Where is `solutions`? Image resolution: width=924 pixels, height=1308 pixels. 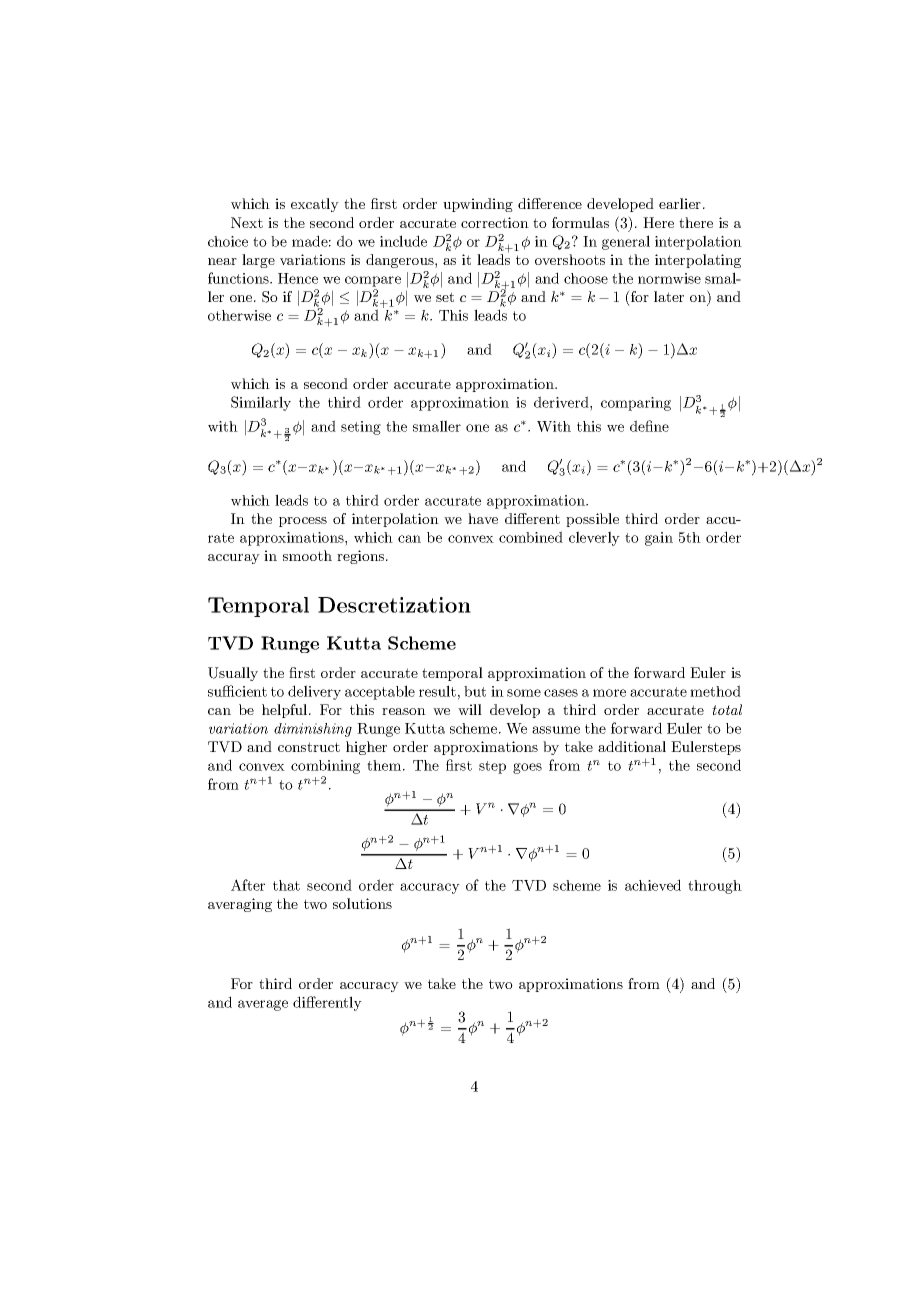 solutions is located at coordinates (362, 903).
